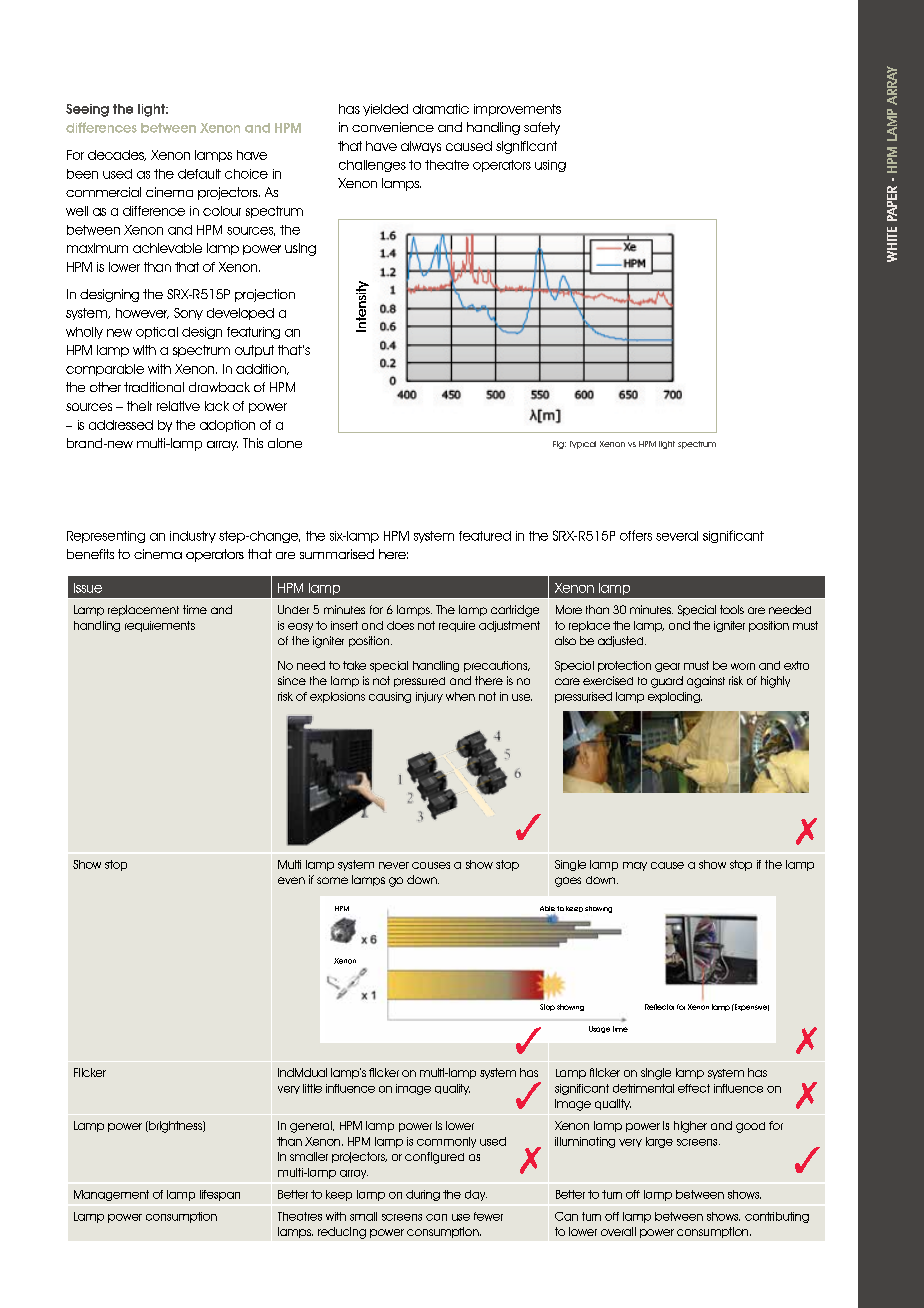  I want to click on always, so click(421, 147).
